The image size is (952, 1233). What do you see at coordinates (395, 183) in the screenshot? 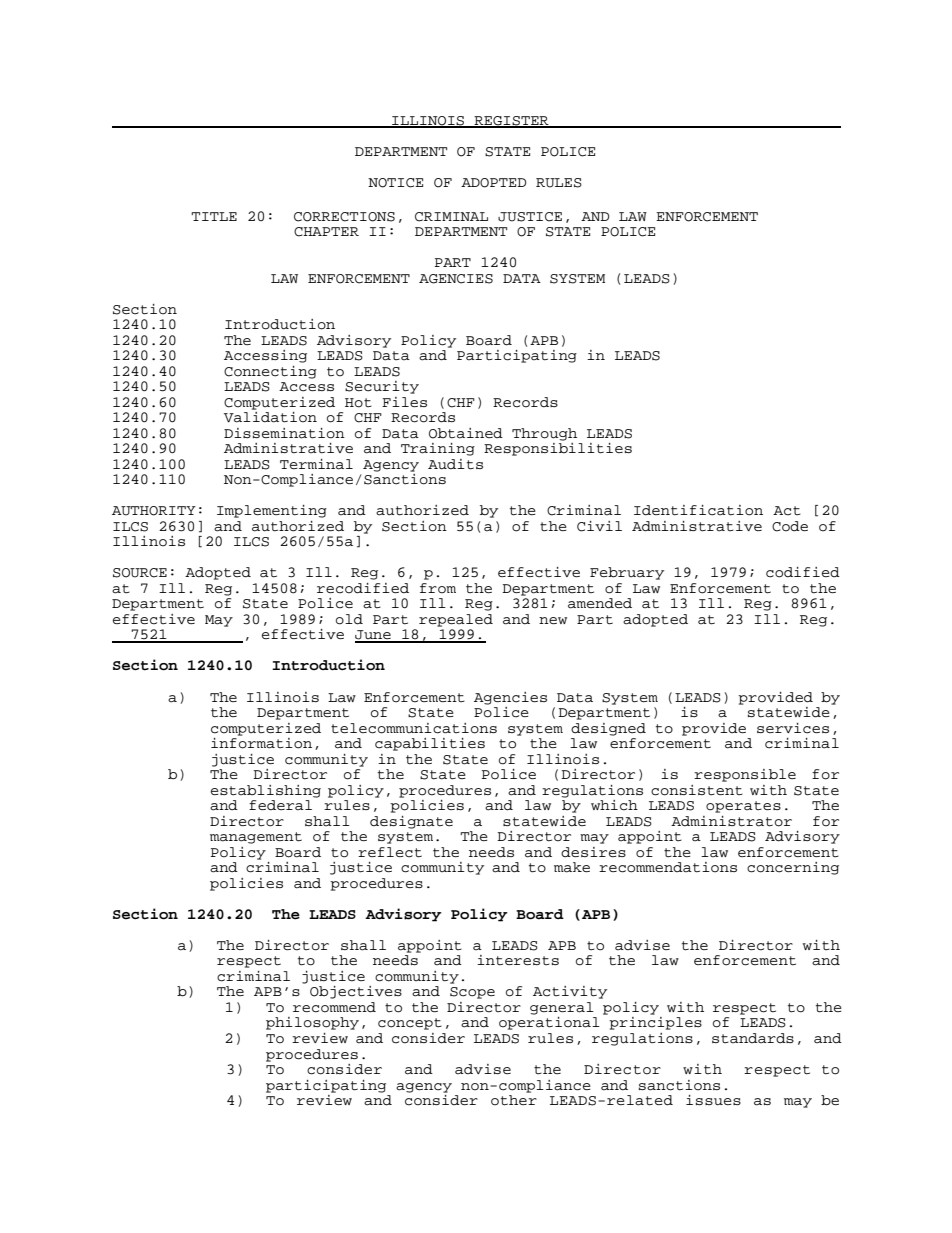
I see `NOTICE` at bounding box center [395, 183].
